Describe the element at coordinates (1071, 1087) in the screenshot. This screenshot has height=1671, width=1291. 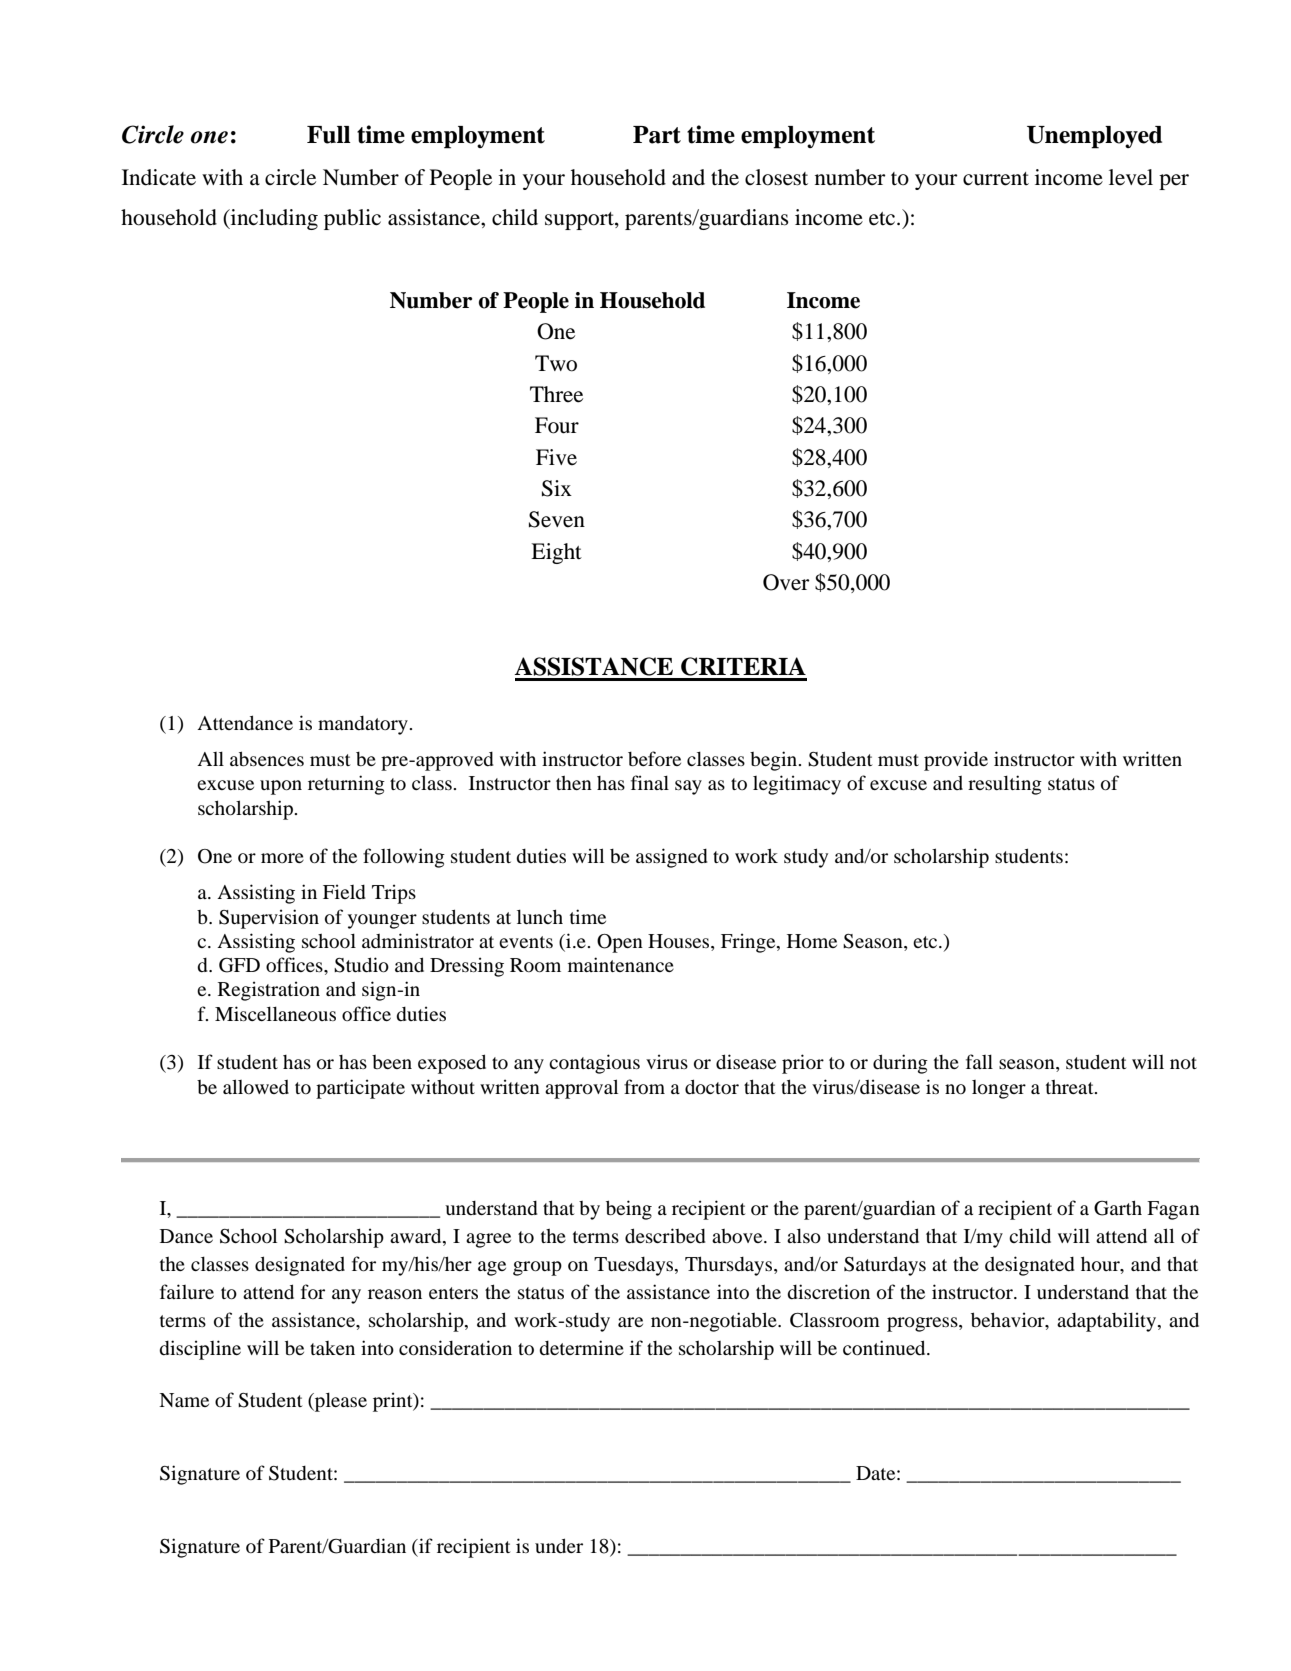
I see `threat` at that location.
